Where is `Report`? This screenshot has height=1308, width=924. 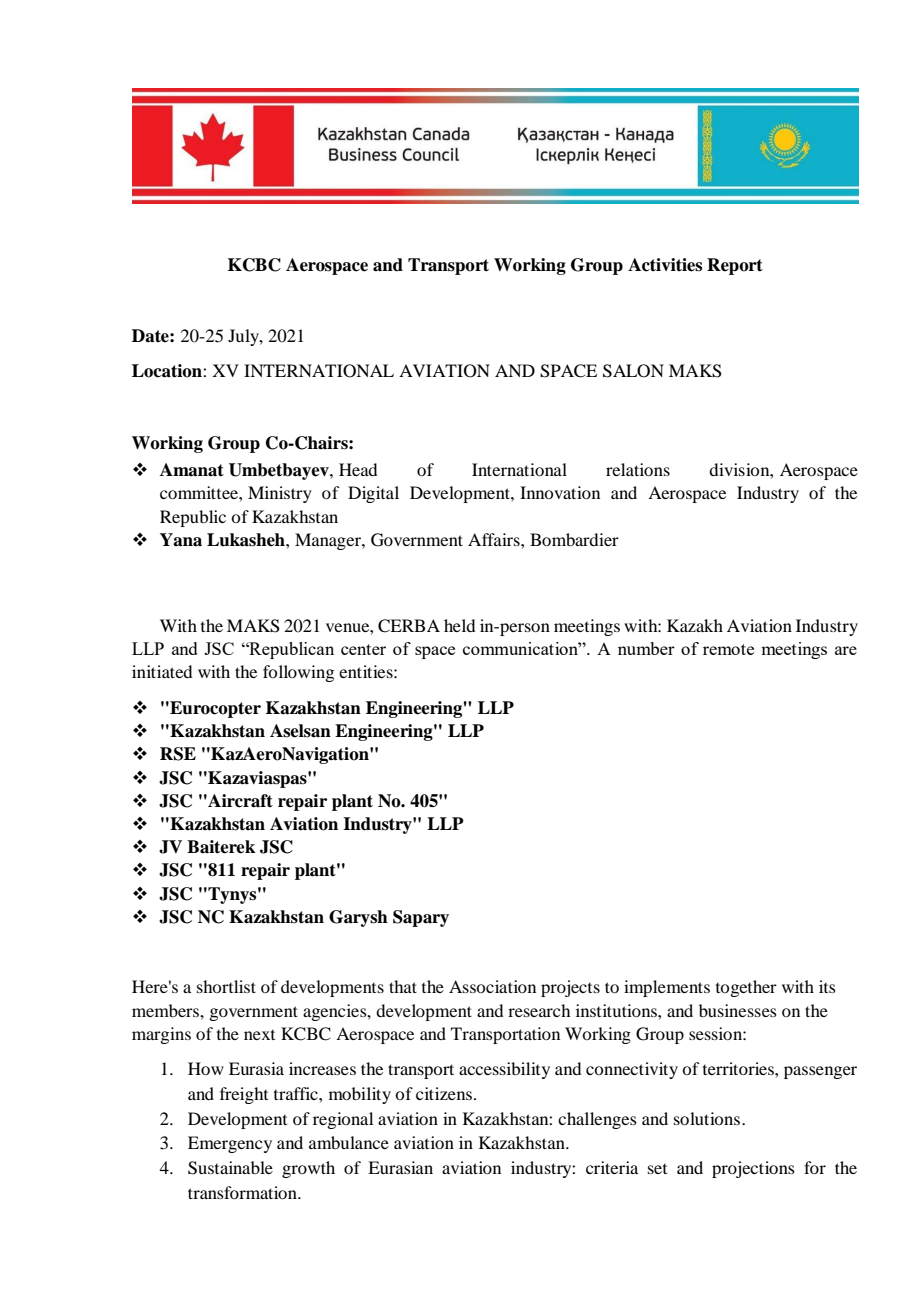 Report is located at coordinates (735, 266).
